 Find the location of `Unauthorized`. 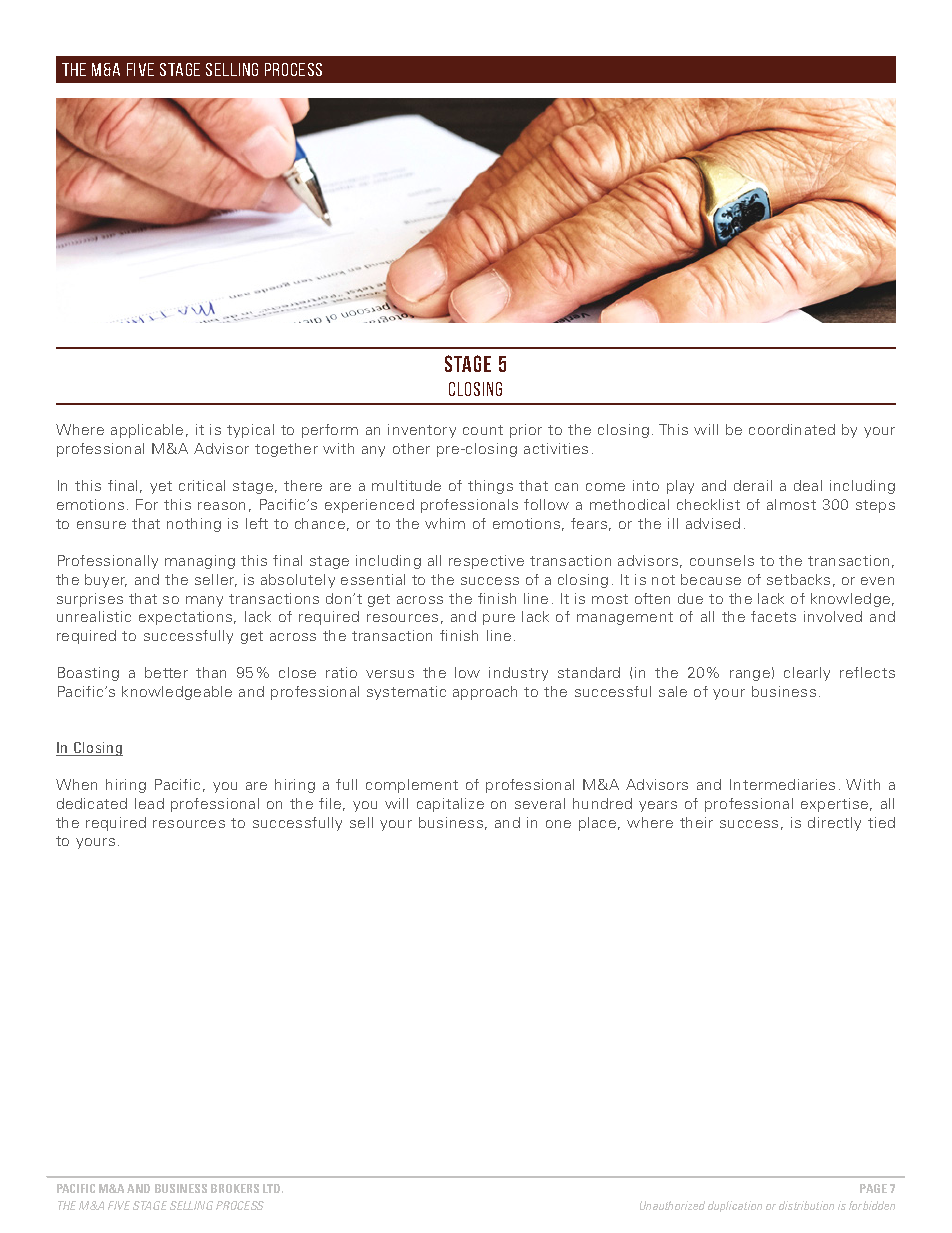

Unauthorized is located at coordinates (672, 1205).
